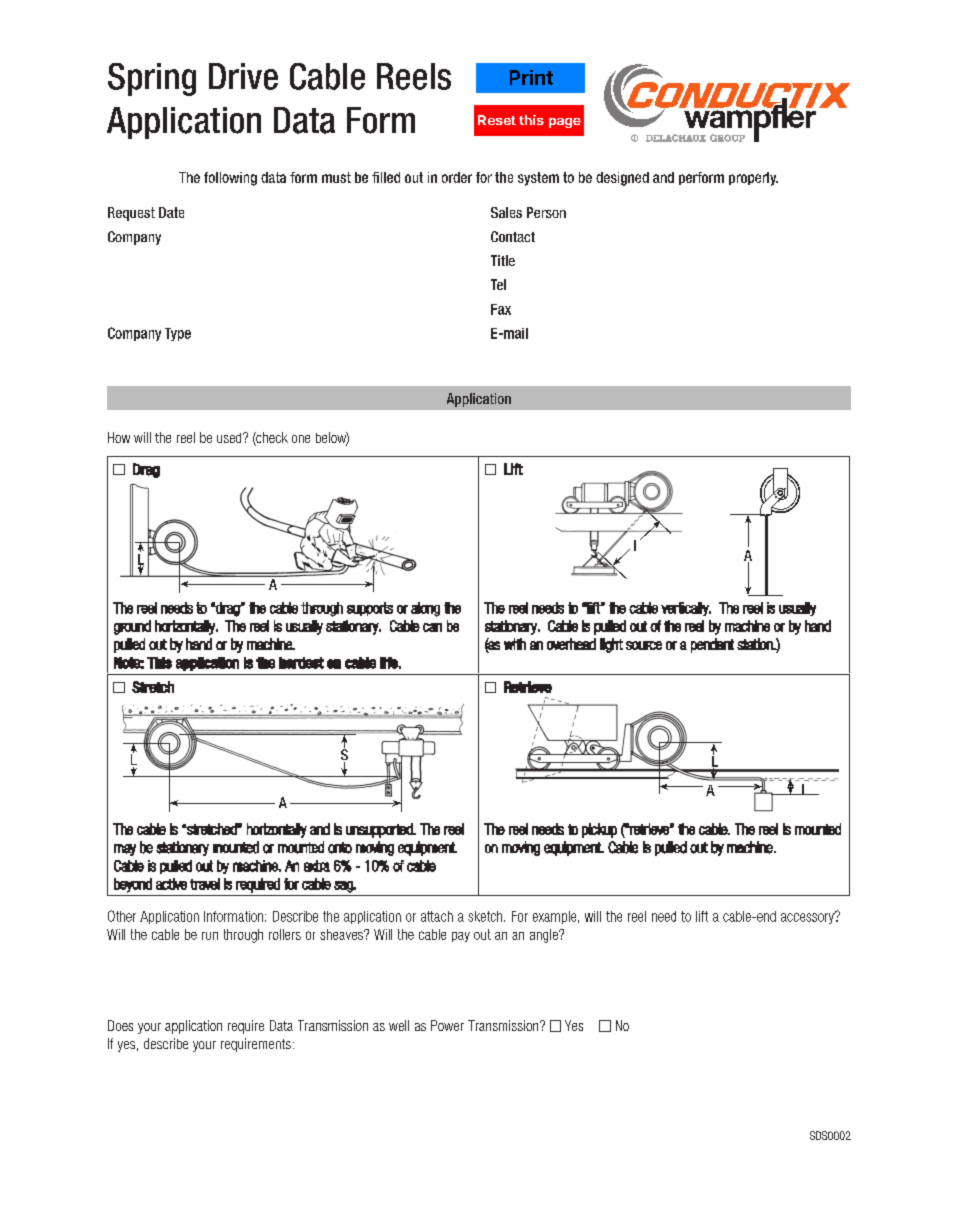 Image resolution: width=958 pixels, height=1232 pixels. Describe the element at coordinates (753, 179) in the page. I see `properly` at that location.
